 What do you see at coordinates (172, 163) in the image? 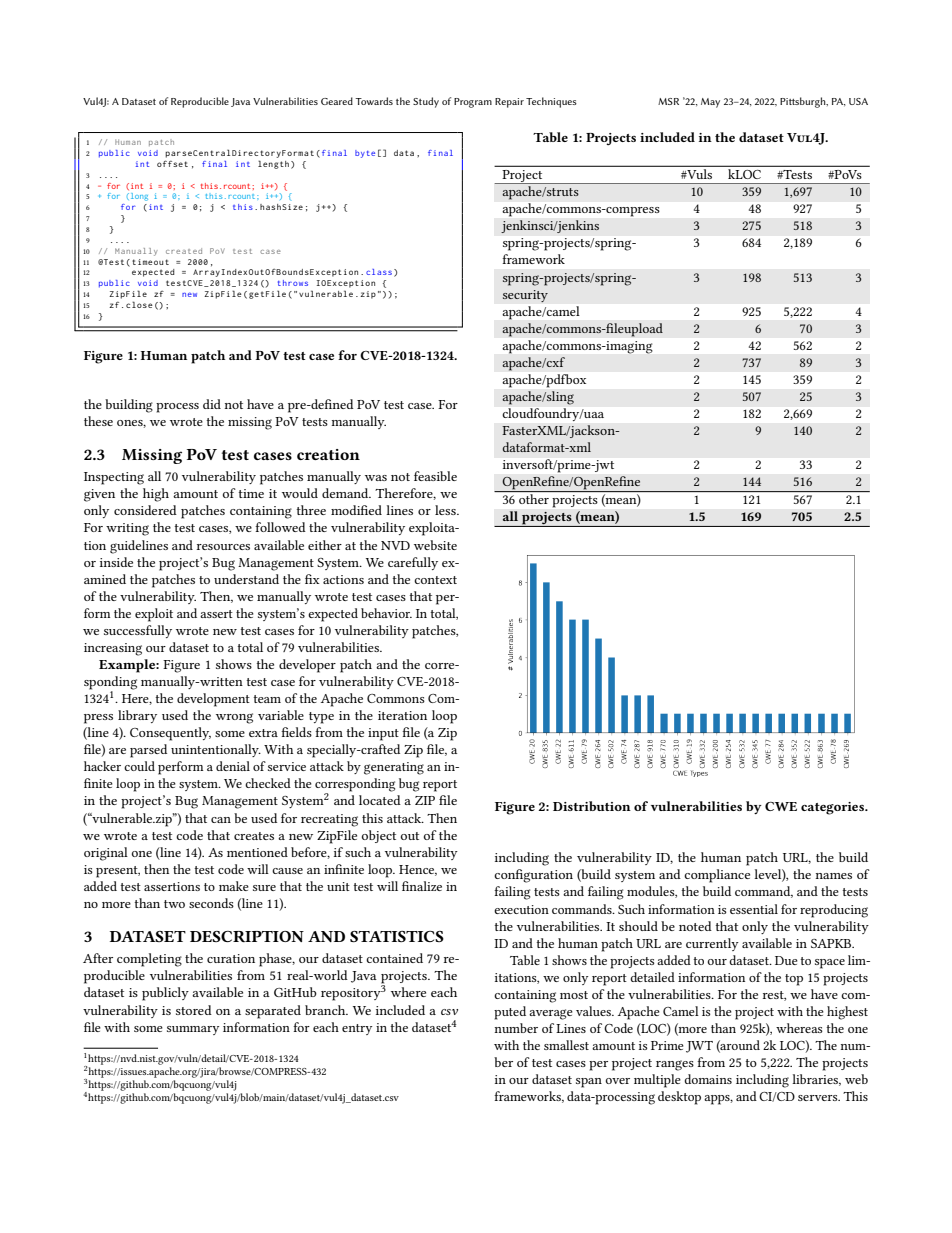
I see `offset` at bounding box center [172, 163].
